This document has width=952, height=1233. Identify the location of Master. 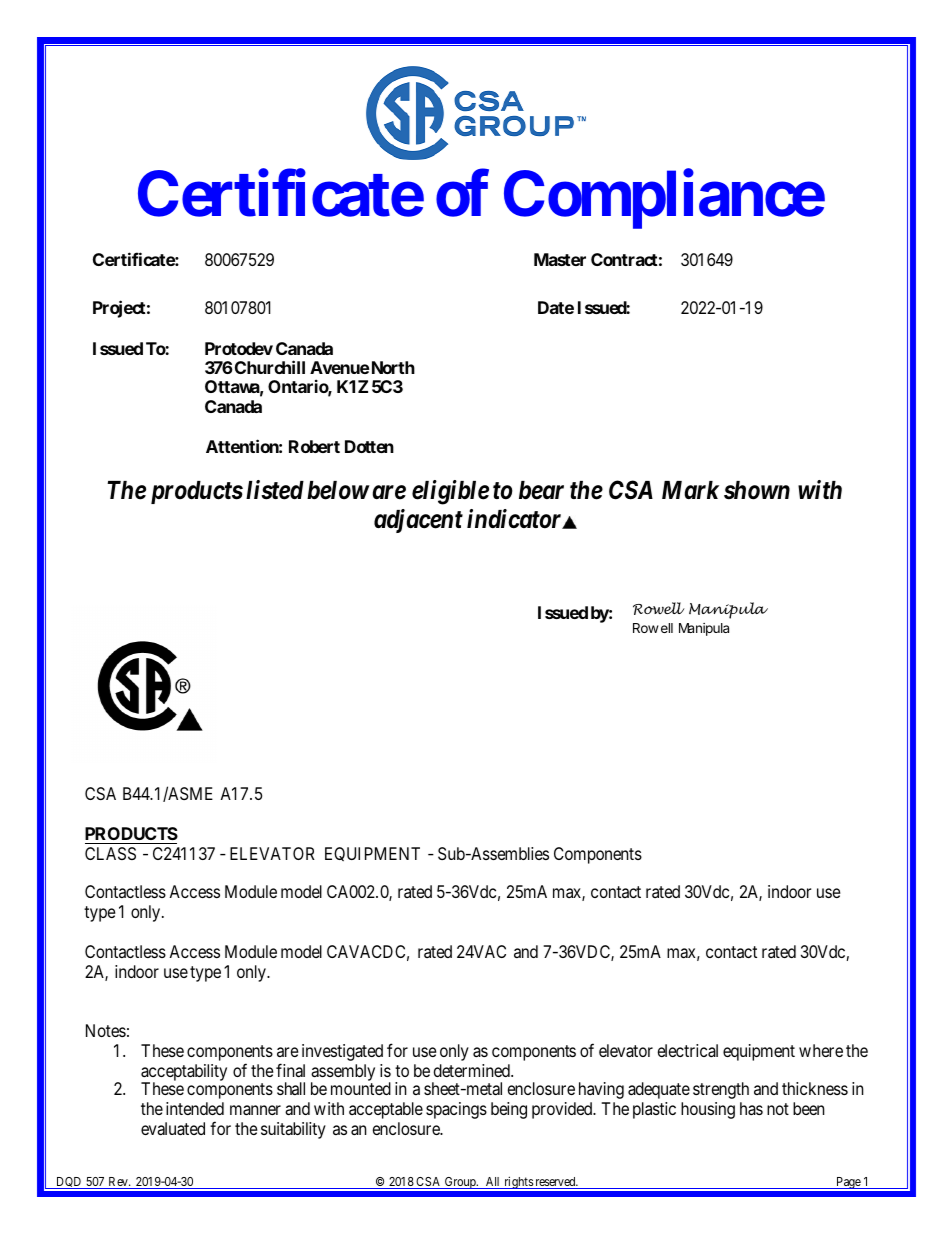
(560, 259).
